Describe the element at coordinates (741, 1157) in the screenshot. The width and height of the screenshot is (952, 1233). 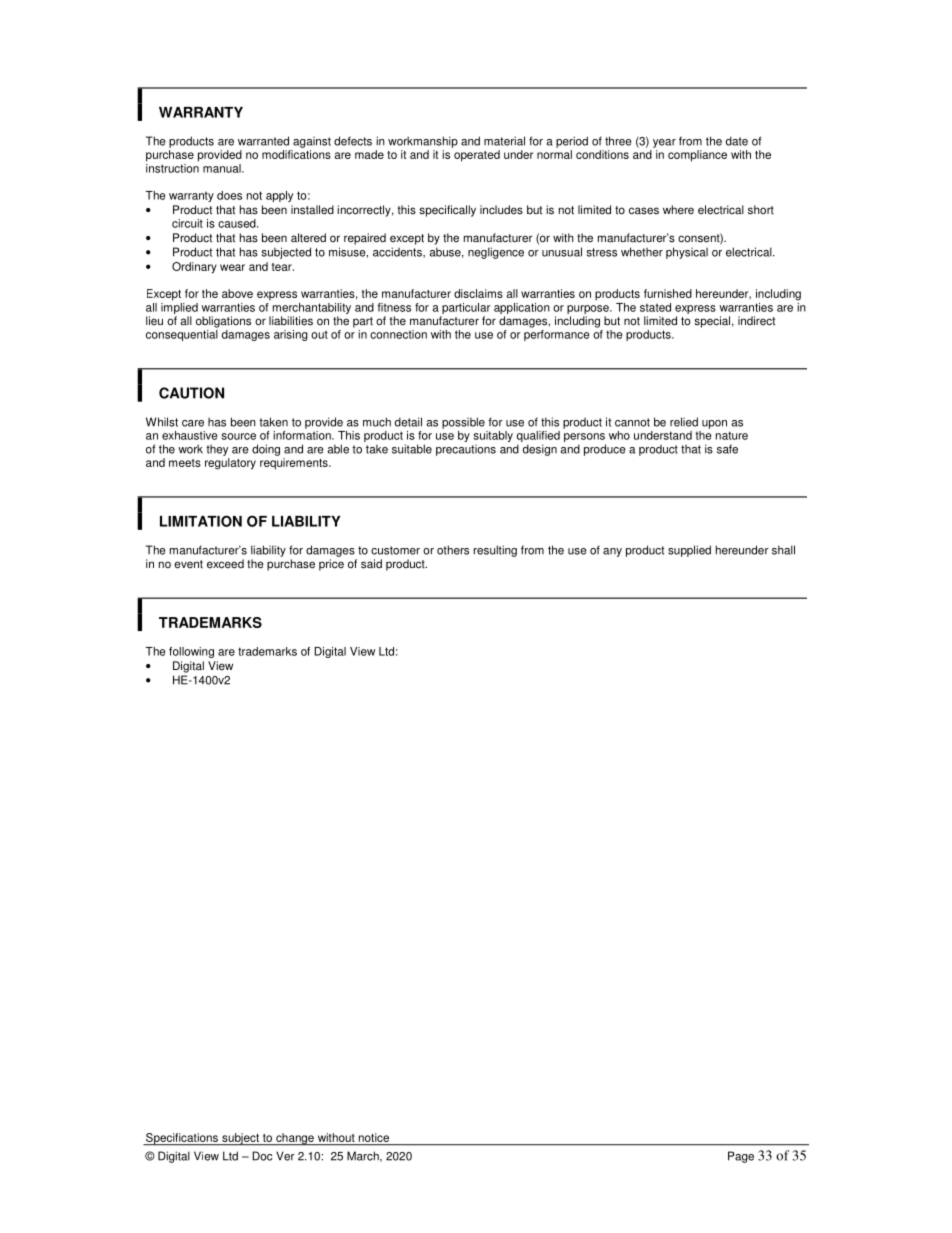
I see `Page` at that location.
